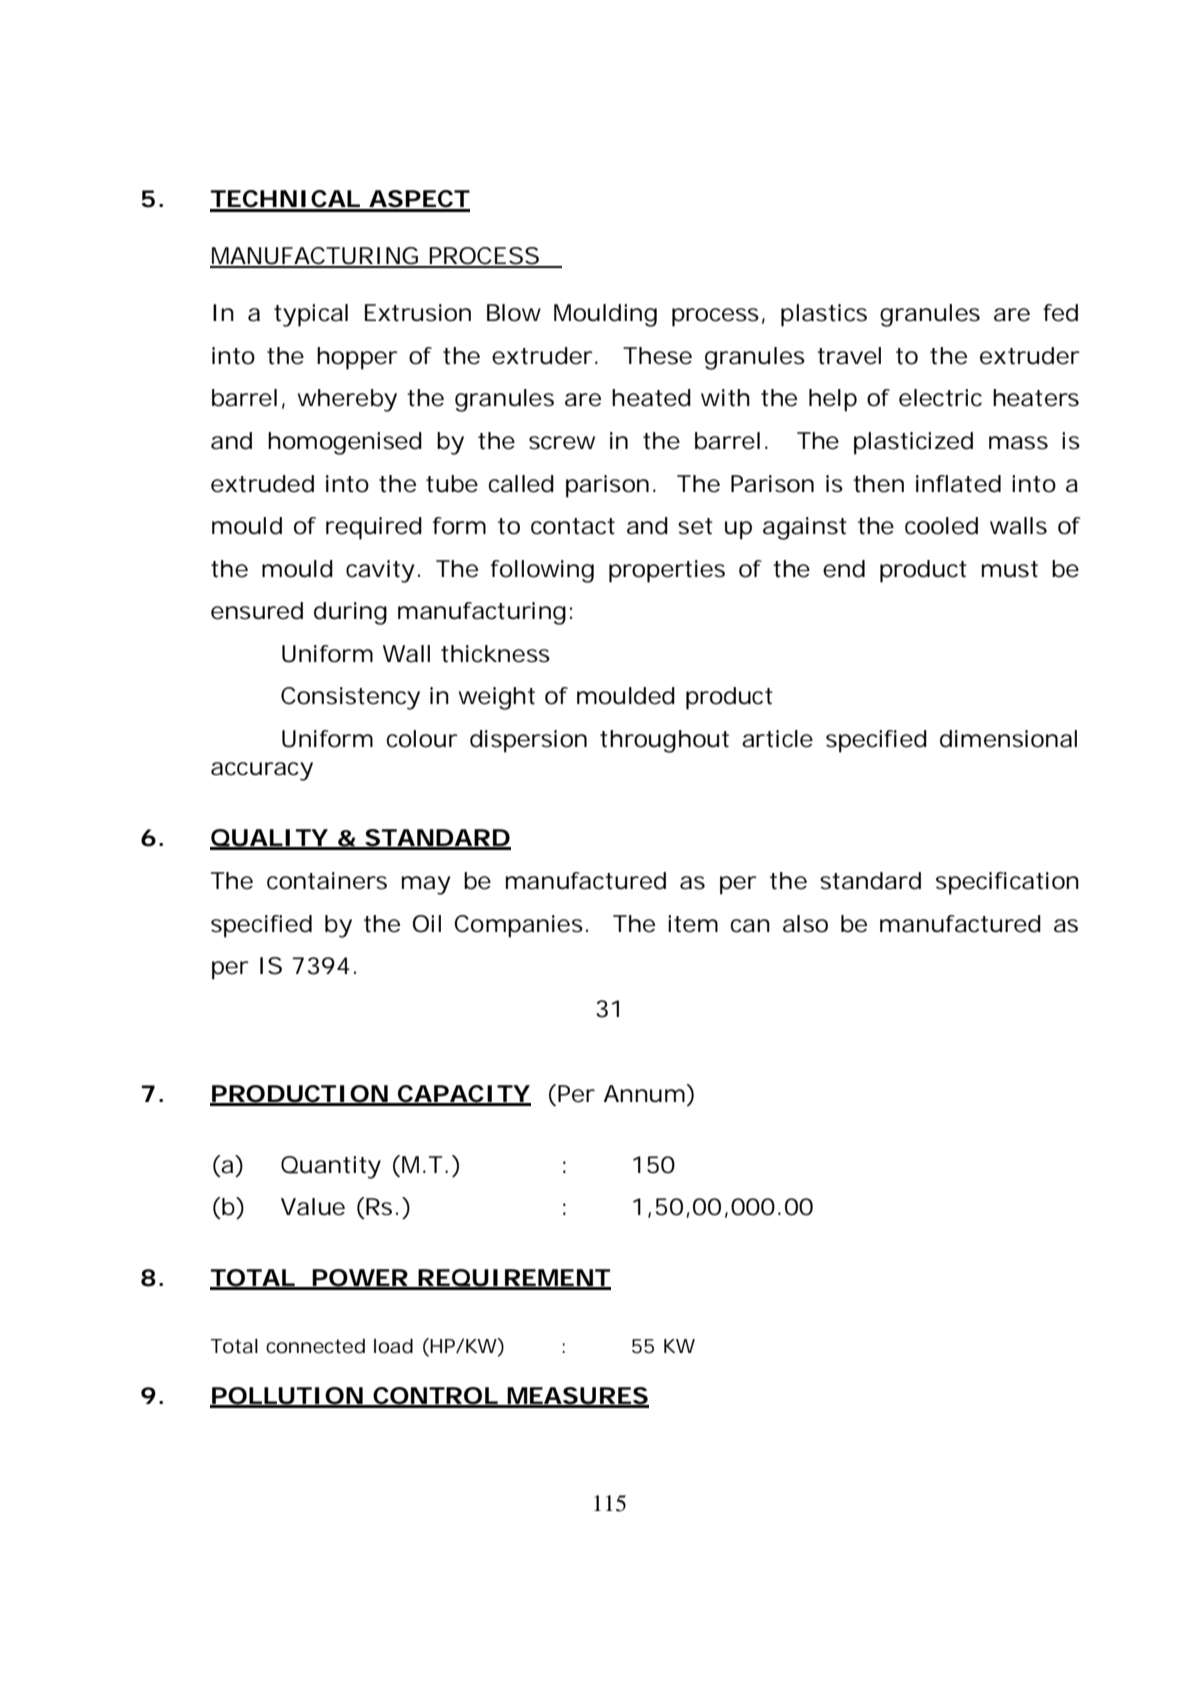 This page has height=1685, width=1191. I want to click on Annum, so click(644, 1094).
